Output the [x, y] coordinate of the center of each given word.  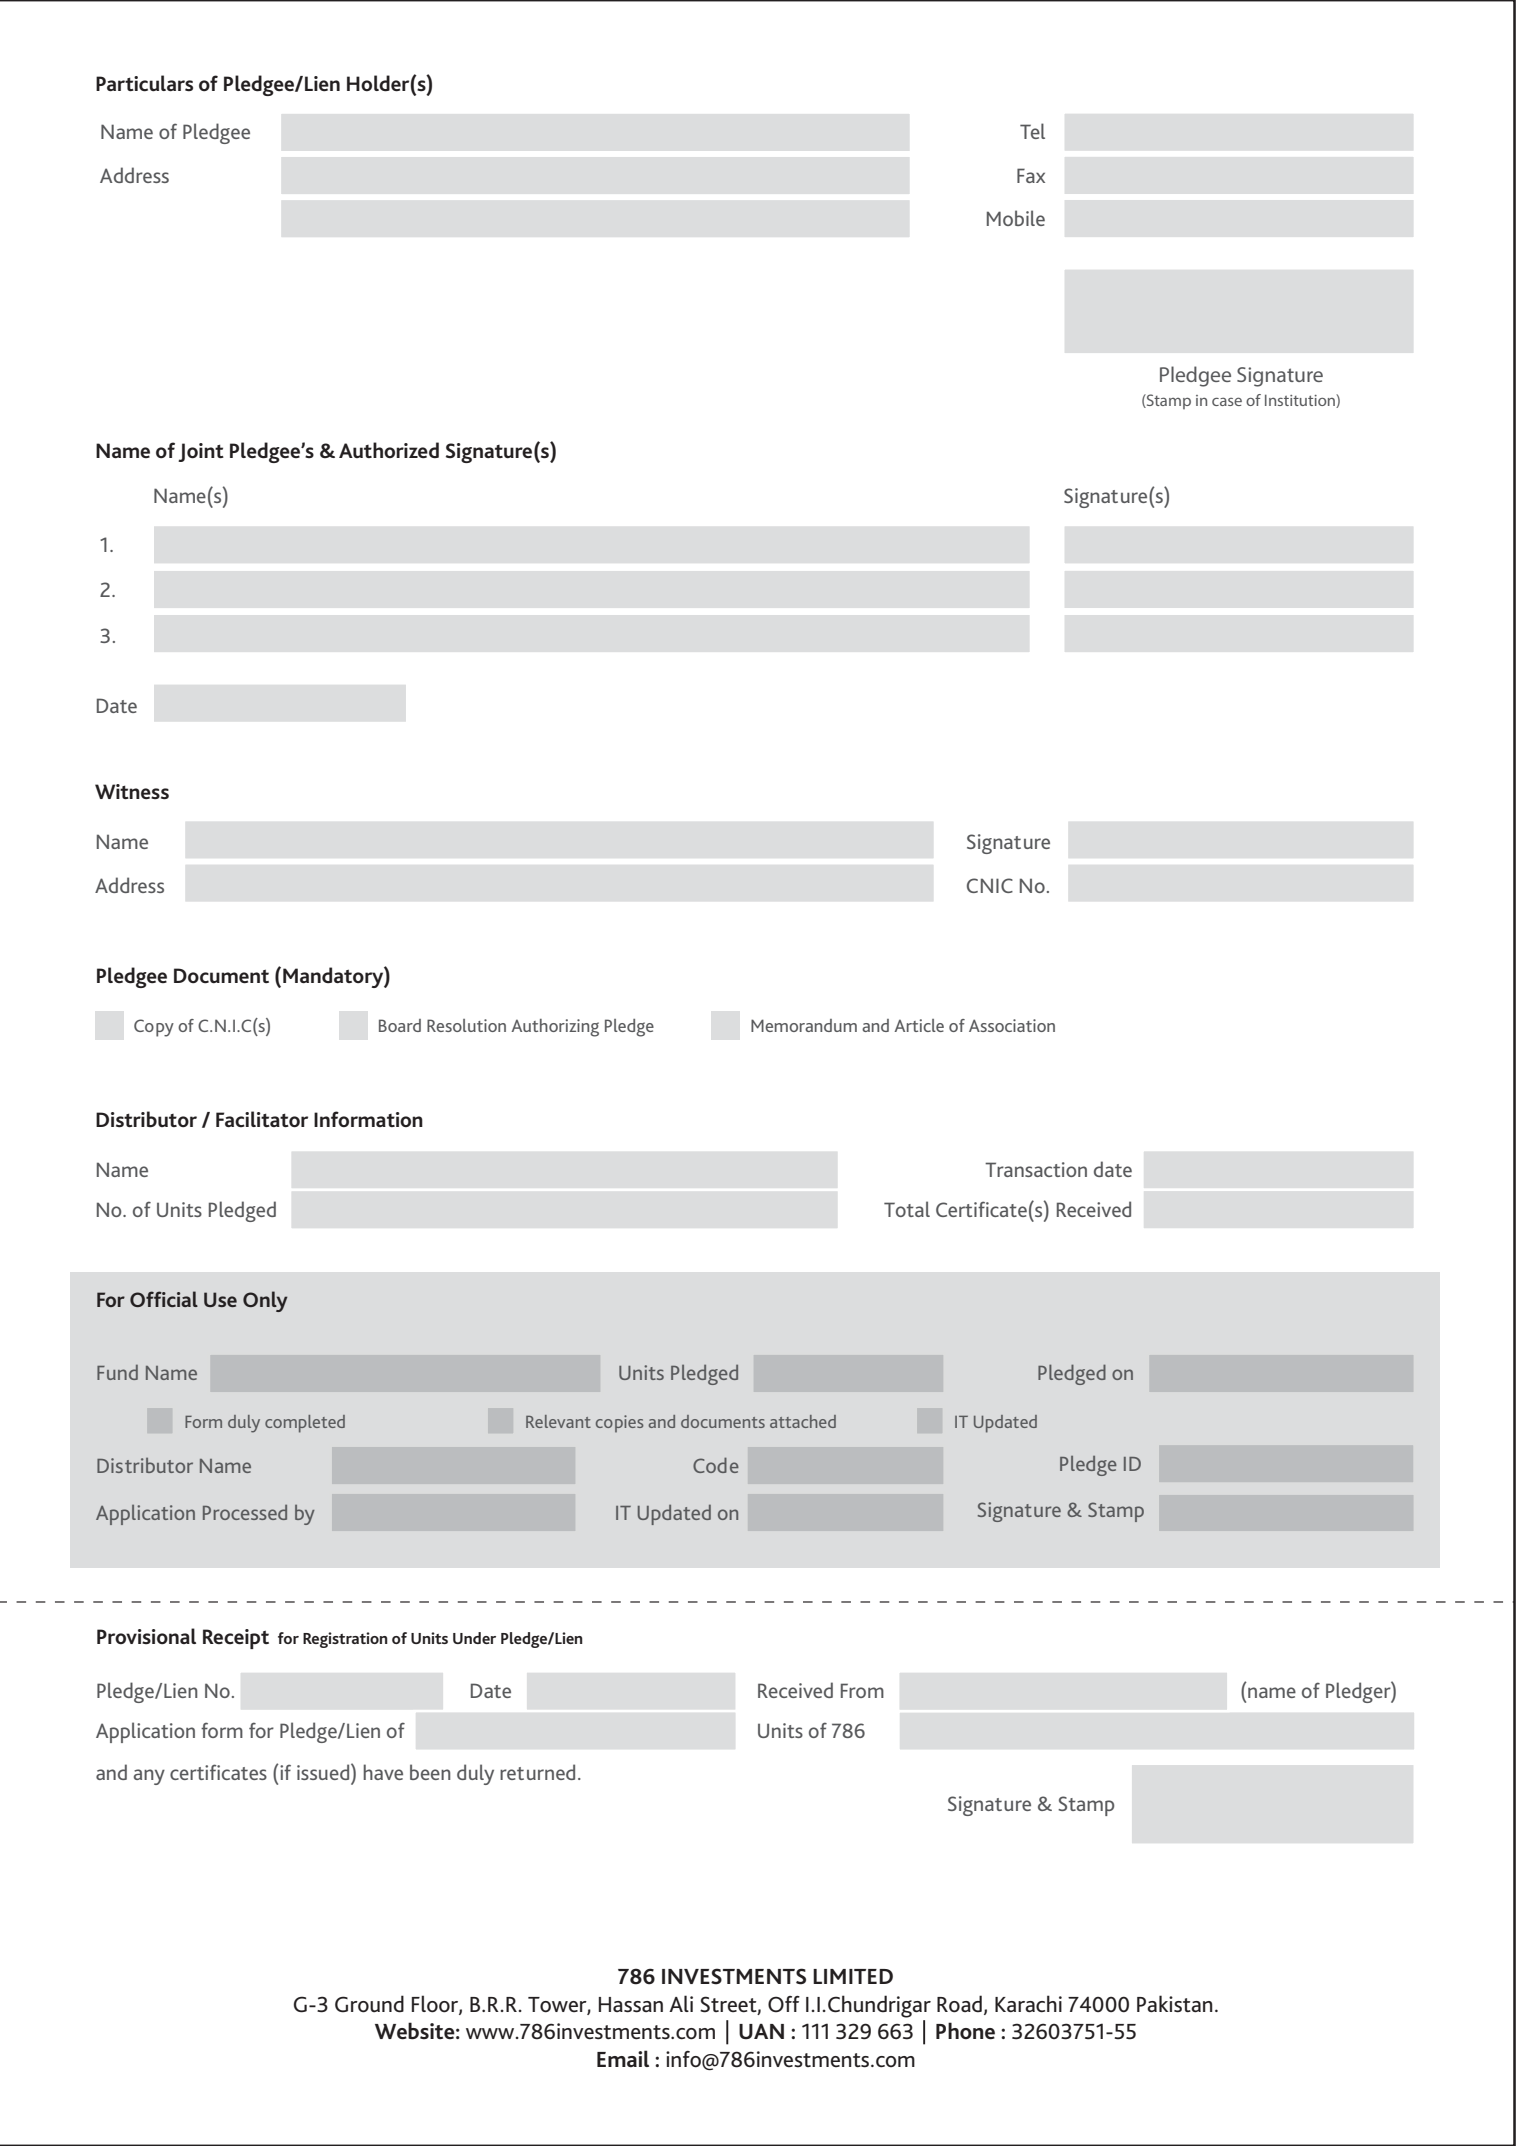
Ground [369, 2004]
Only [265, 1301]
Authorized [389, 450]
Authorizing [555, 1028]
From [862, 1690]
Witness [132, 792]
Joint [201, 452]
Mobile [1016, 218]
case [1227, 401]
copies [620, 1424]
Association [1012, 1025]
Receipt [236, 1639]
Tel [1032, 131]
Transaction [1036, 1169]
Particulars [144, 83]
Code [716, 1465]
